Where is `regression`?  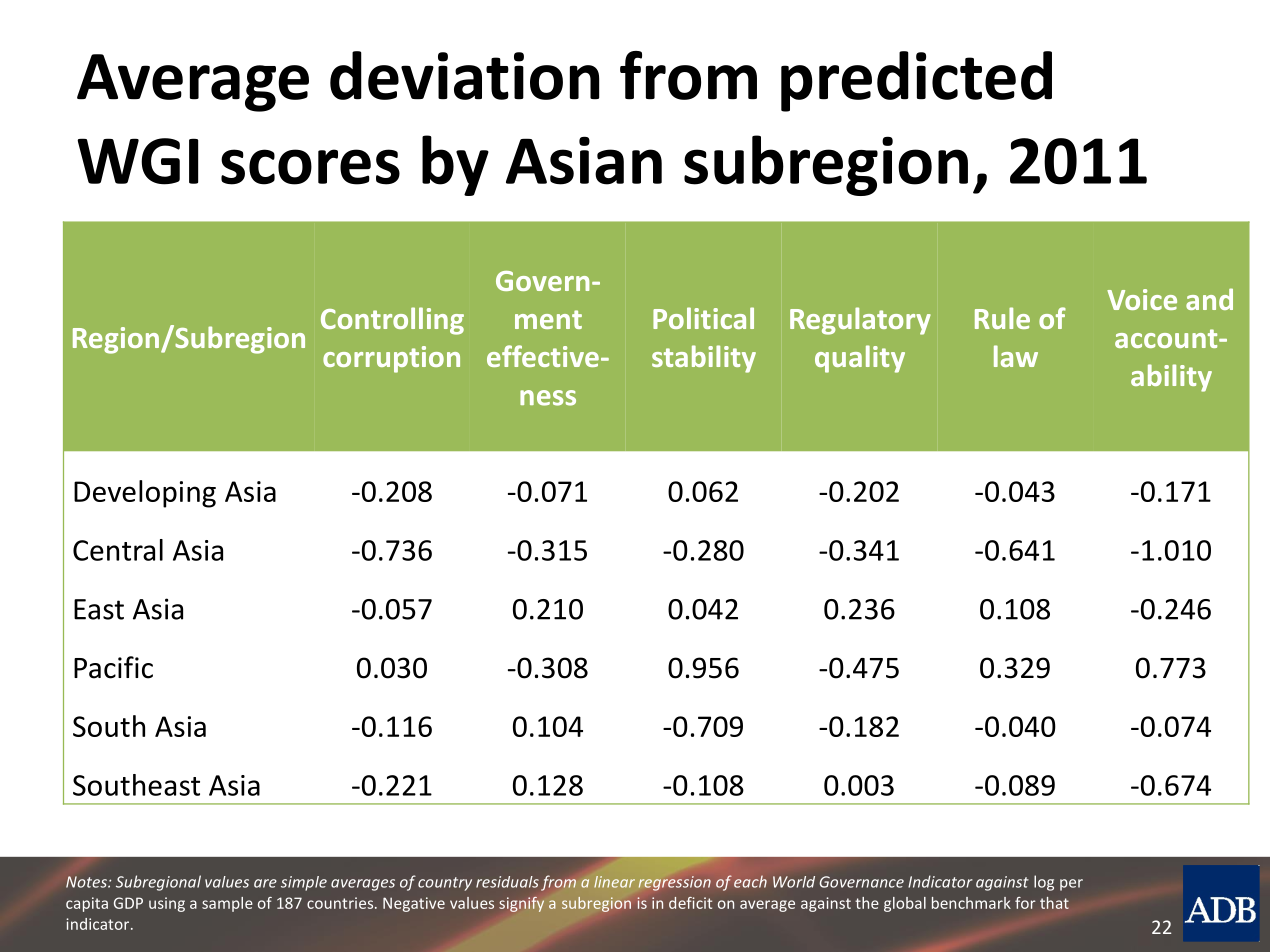
regression is located at coordinates (674, 883).
